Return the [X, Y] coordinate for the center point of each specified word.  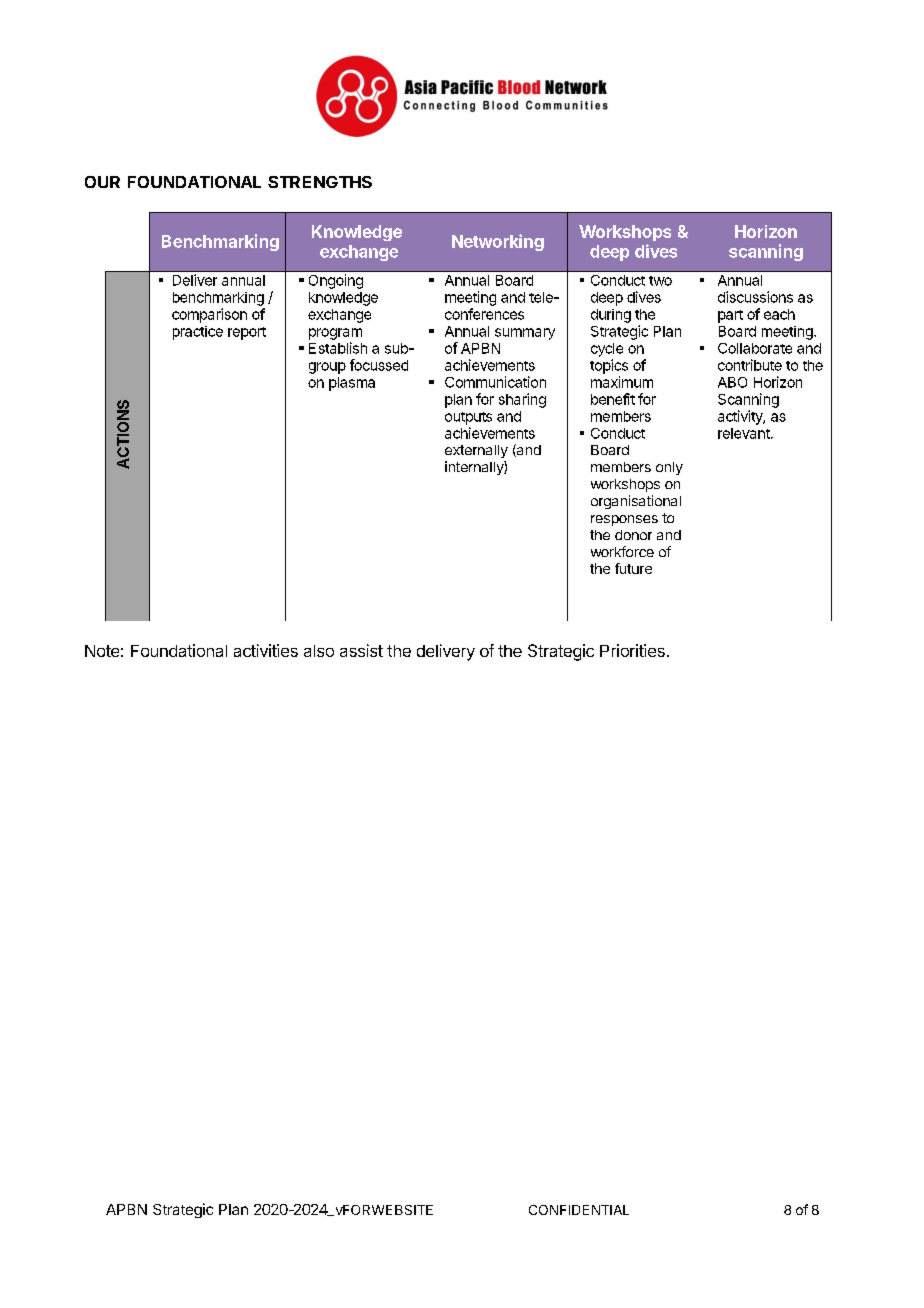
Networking [498, 242]
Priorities [632, 650]
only [669, 468]
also [319, 651]
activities [266, 650]
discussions [755, 297]
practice [198, 333]
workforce [622, 551]
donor [633, 535]
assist [361, 650]
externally [476, 451]
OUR [102, 182]
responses [624, 520]
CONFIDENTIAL [579, 1210]
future [633, 568]
